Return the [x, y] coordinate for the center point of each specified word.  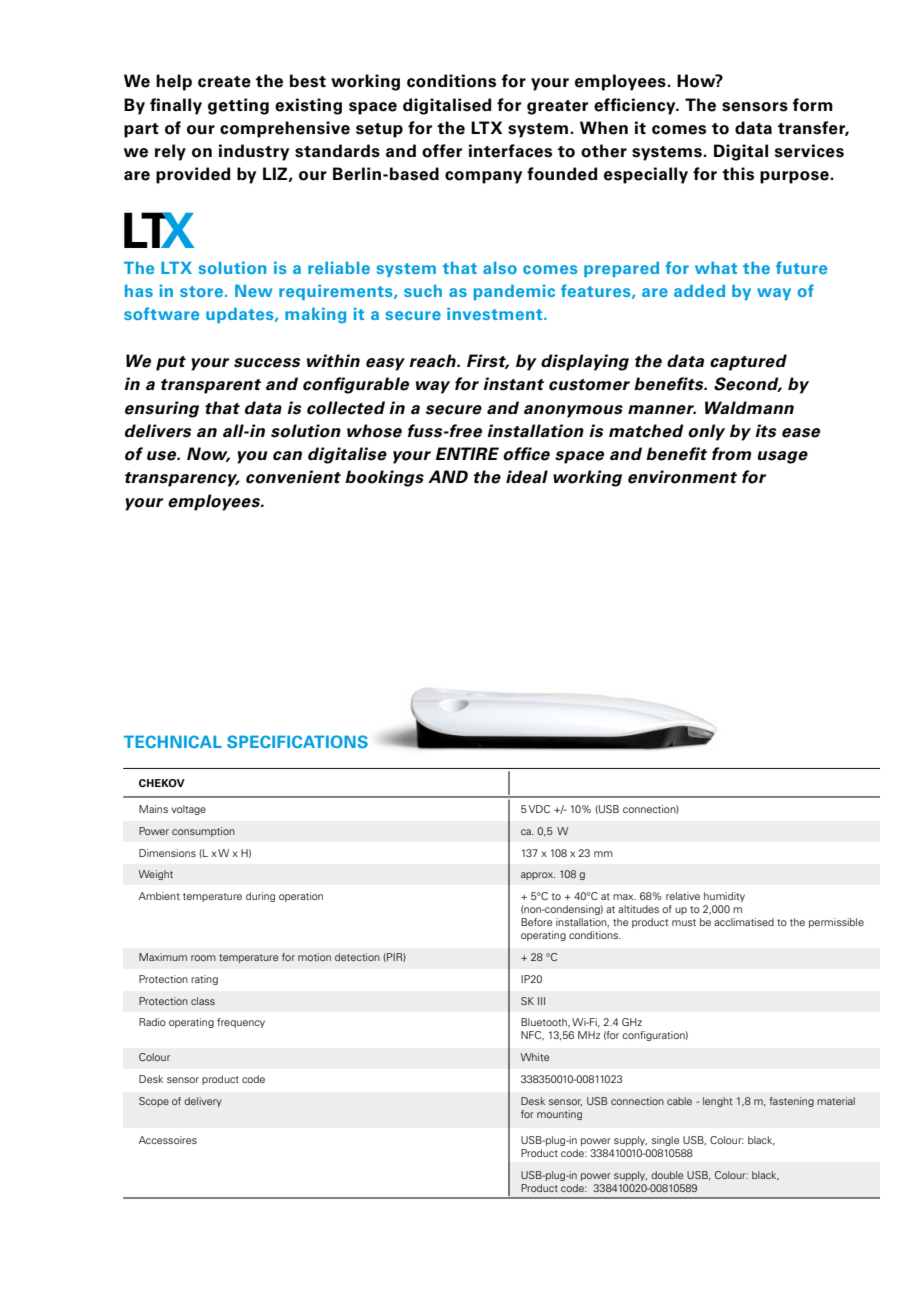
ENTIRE [467, 453]
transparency [182, 479]
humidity [724, 897]
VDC [539, 809]
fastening [791, 1102]
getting [238, 106]
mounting [559, 1115]
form [813, 105]
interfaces [510, 151]
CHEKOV [162, 783]
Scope [154, 1102]
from [732, 454]
